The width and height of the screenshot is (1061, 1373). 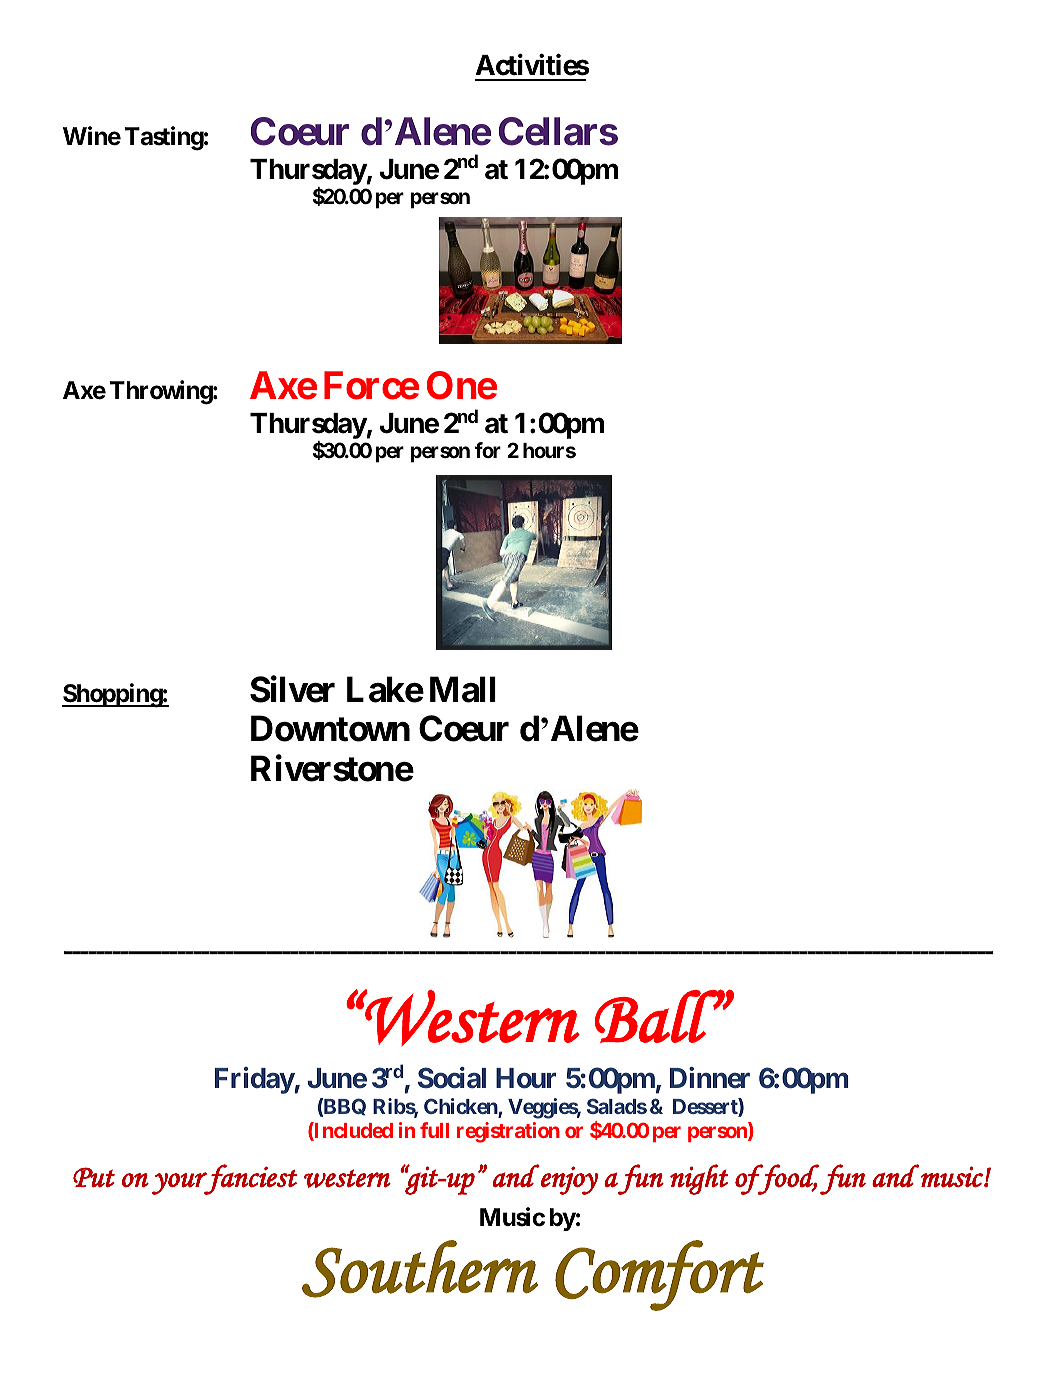 What do you see at coordinates (330, 729) in the screenshot?
I see `Downtown` at bounding box center [330, 729].
